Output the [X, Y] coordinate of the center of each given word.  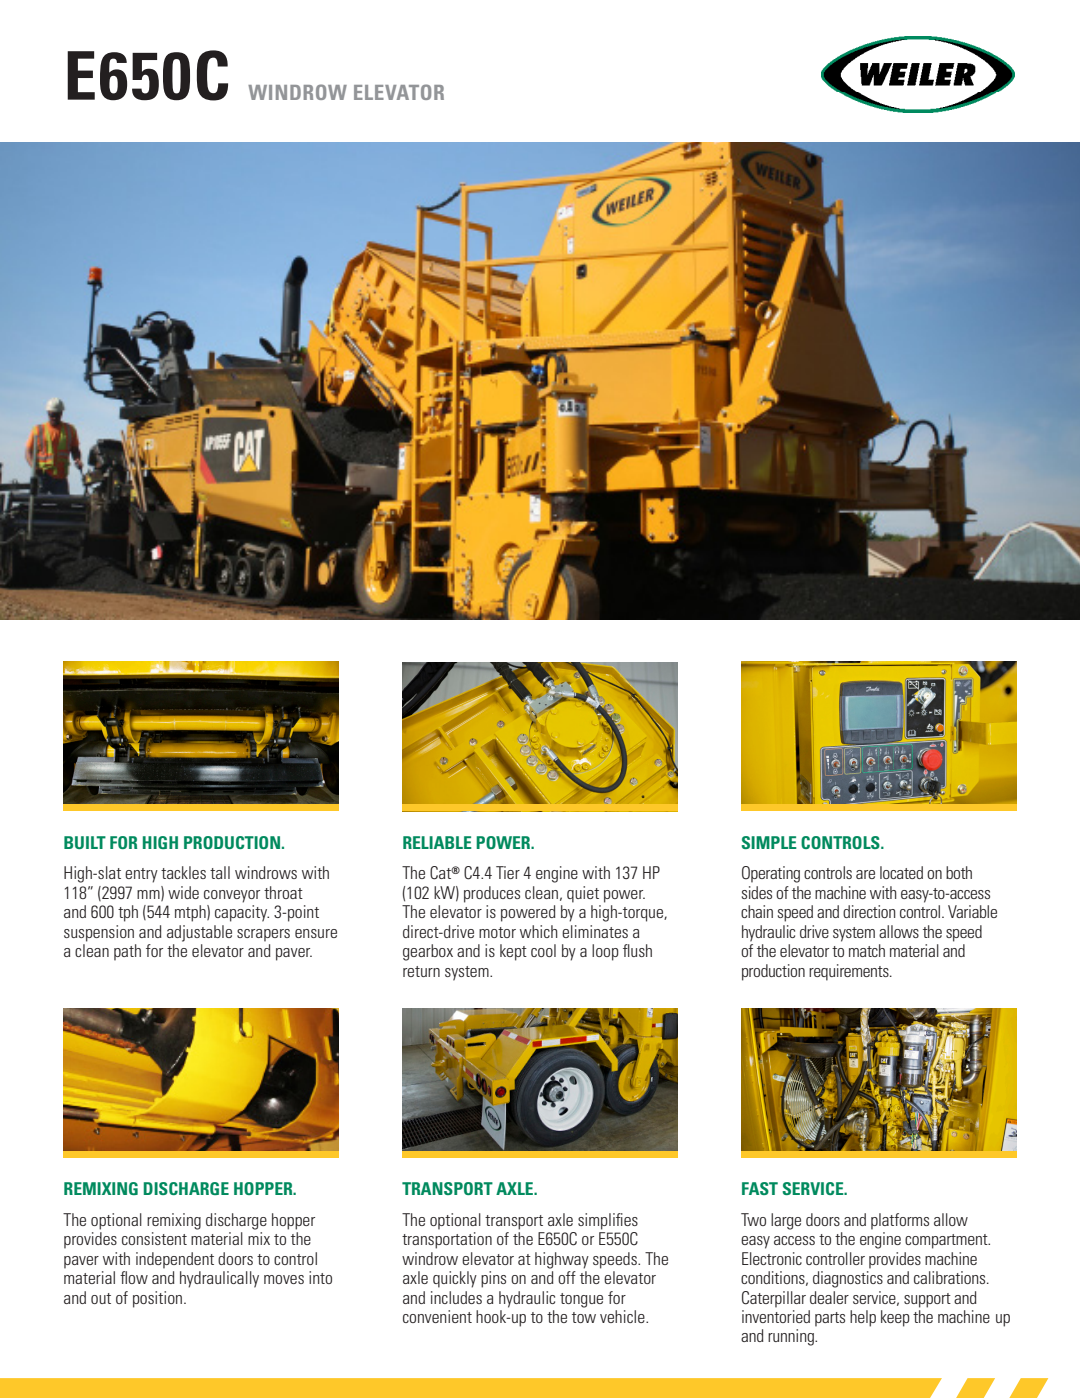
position [157, 1299]
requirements [850, 972]
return [421, 971]
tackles [183, 872]
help [863, 1318]
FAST [760, 1188]
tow [584, 1317]
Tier [508, 872]
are [865, 874]
